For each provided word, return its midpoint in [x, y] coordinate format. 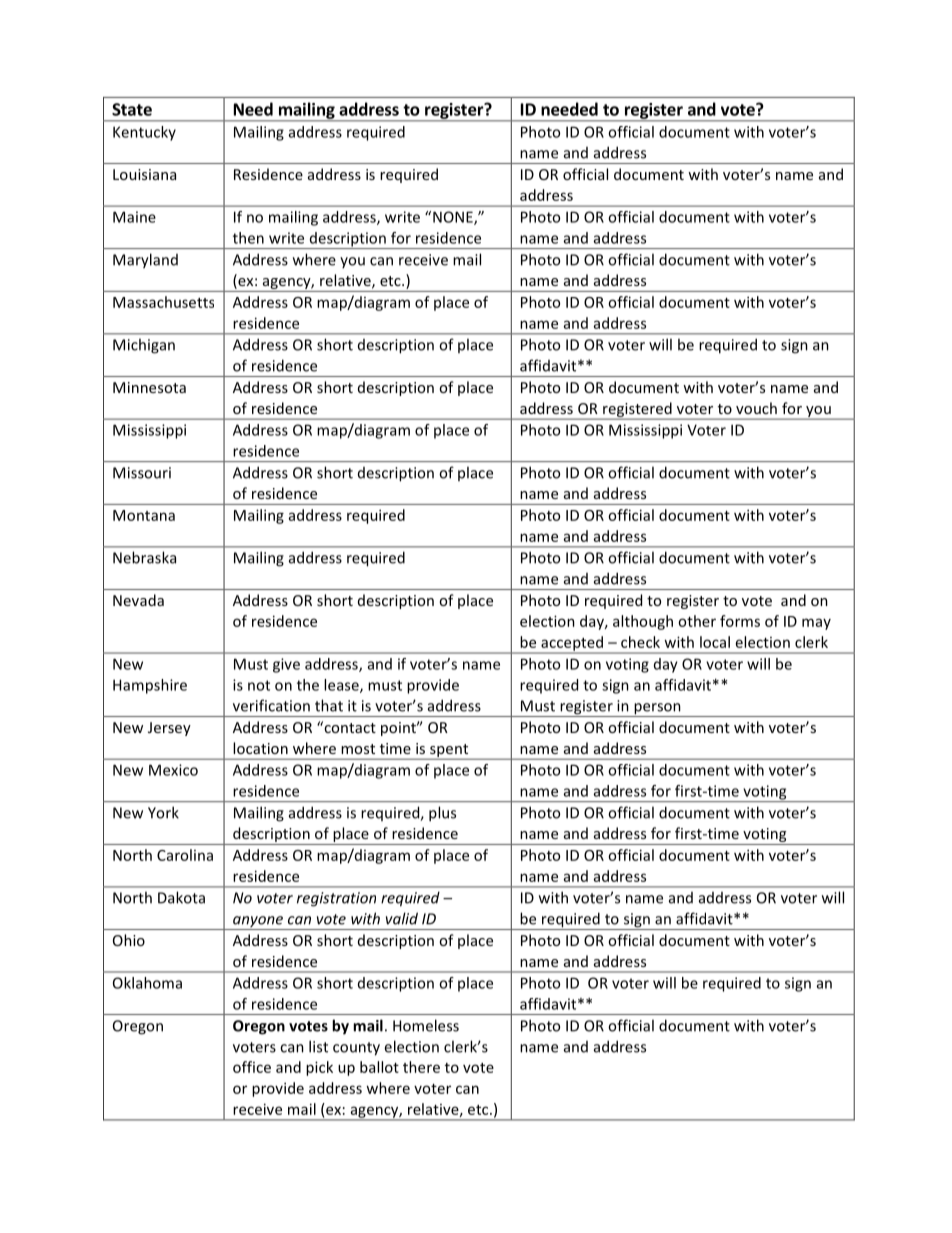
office [252, 1067]
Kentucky [144, 133]
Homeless [426, 1025]
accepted [572, 644]
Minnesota [149, 387]
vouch [756, 408]
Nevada [138, 600]
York [163, 812]
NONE [454, 218]
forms [740, 621]
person [657, 710]
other [697, 621]
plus [442, 814]
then [248, 238]
